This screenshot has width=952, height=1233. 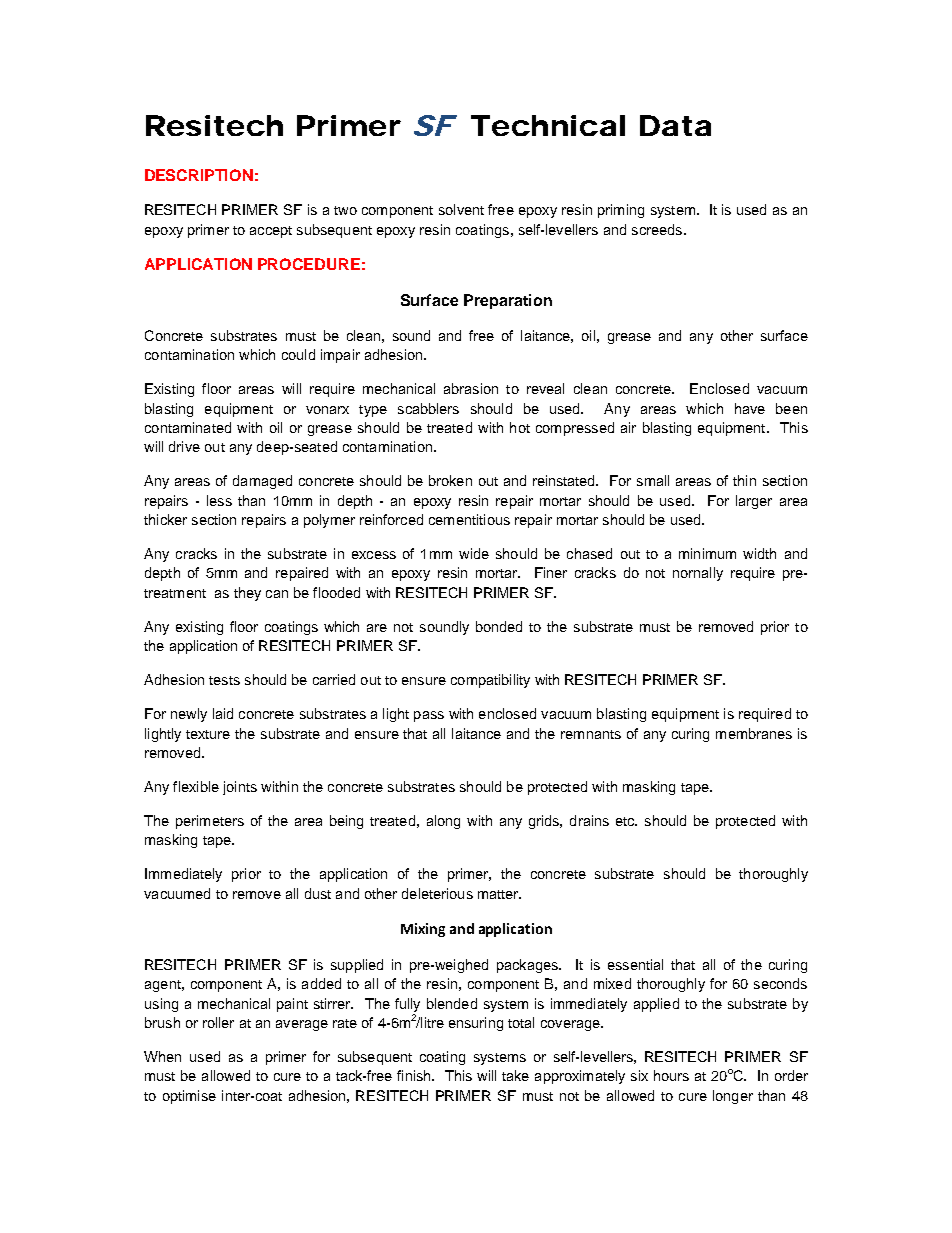 I want to click on bonded, so click(x=499, y=626).
